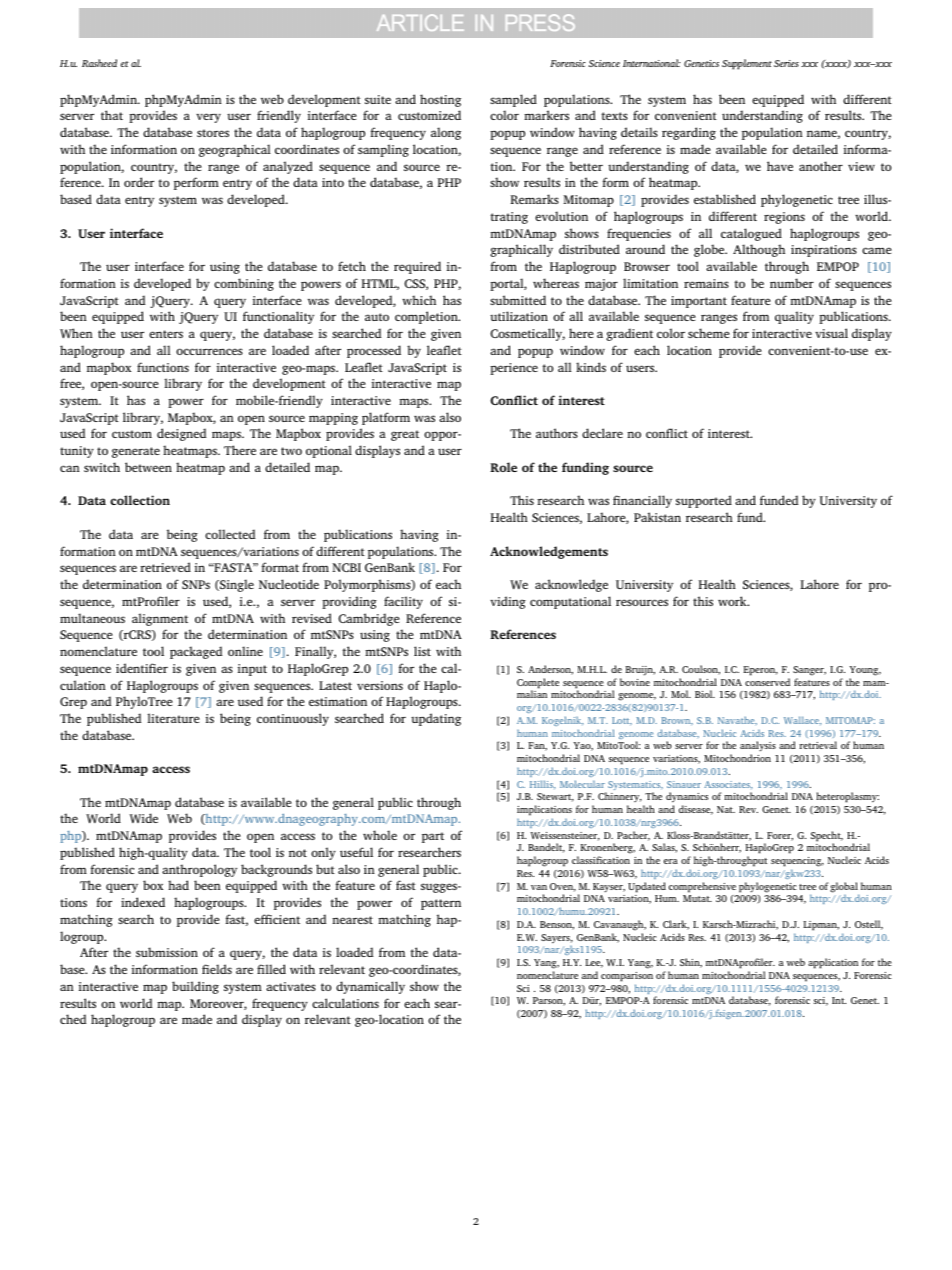 This image has width=952, height=1270. Describe the element at coordinates (196, 652) in the image. I see `packaged` at that location.
